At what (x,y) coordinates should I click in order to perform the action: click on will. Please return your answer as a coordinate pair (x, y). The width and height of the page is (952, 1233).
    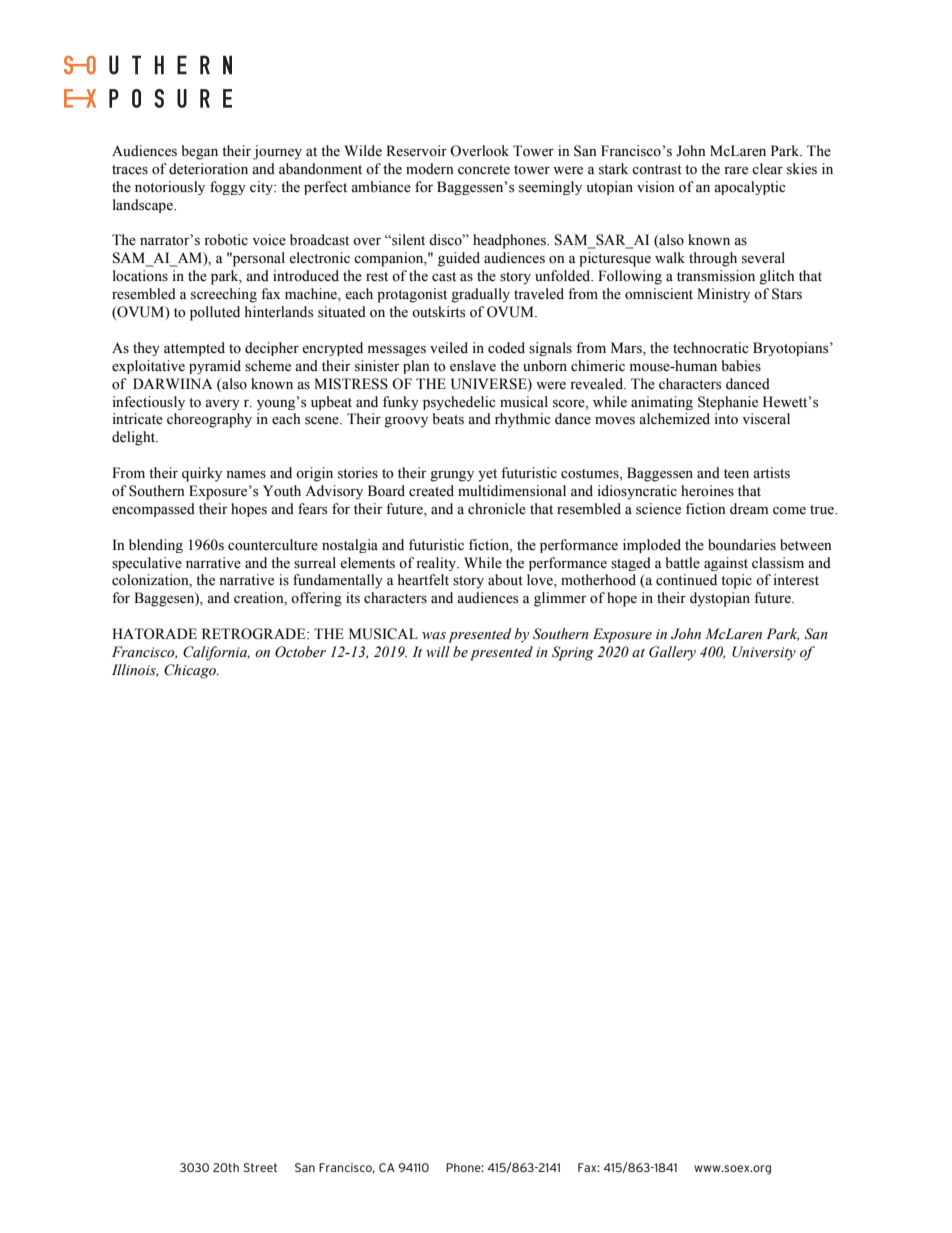
    Looking at the image, I should click on (438, 651).
